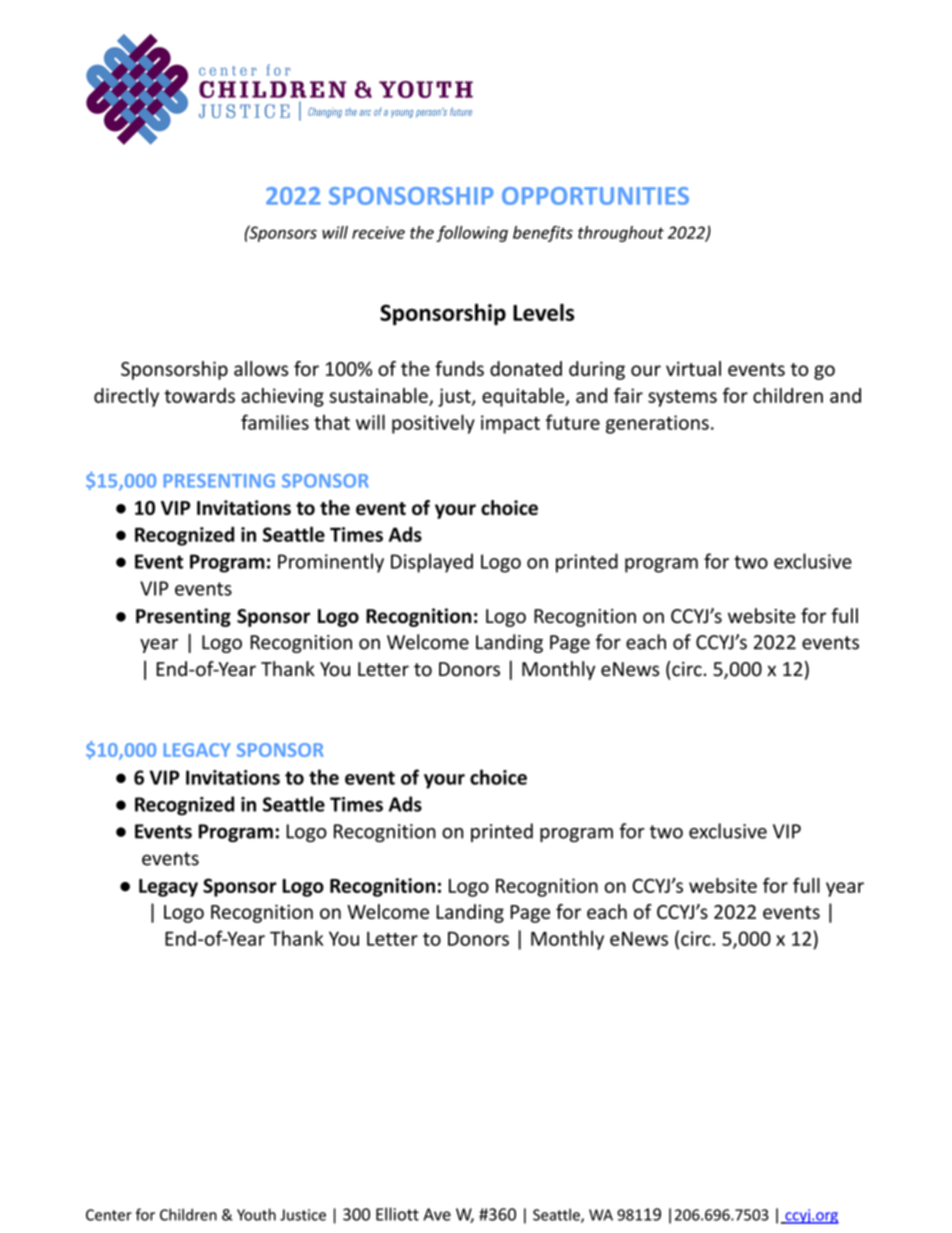 The height and width of the screenshot is (1233, 952). What do you see at coordinates (510, 424) in the screenshot?
I see `impact` at bounding box center [510, 424].
